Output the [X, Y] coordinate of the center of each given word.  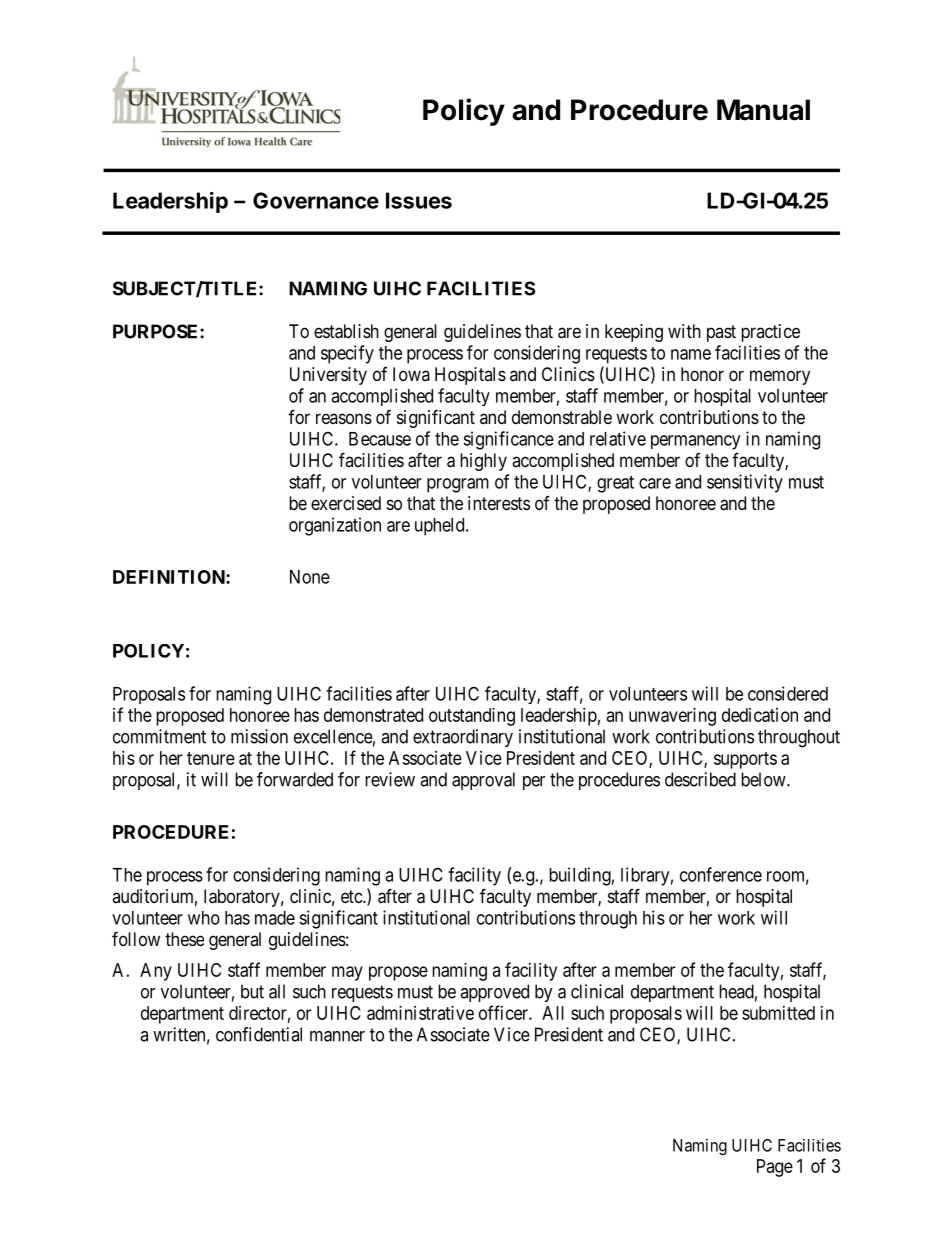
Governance [316, 200]
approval [483, 781]
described [700, 779]
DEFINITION [170, 577]
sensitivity [745, 483]
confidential [259, 1034]
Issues [419, 200]
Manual [763, 110]
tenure [211, 758]
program [458, 485]
